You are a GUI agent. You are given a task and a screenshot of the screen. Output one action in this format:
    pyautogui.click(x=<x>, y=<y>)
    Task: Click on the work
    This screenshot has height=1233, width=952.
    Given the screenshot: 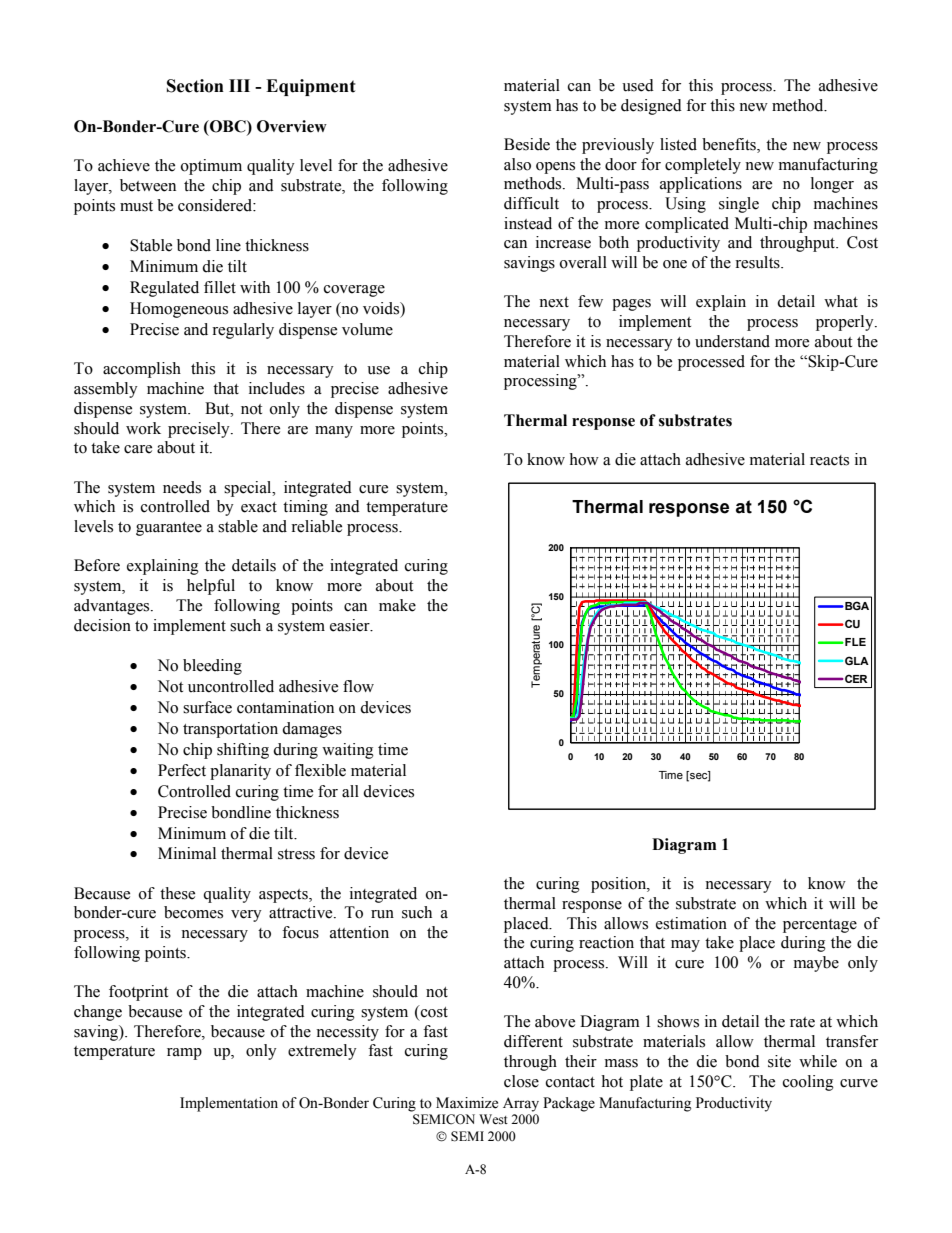 What is the action you would take?
    pyautogui.click(x=143, y=428)
